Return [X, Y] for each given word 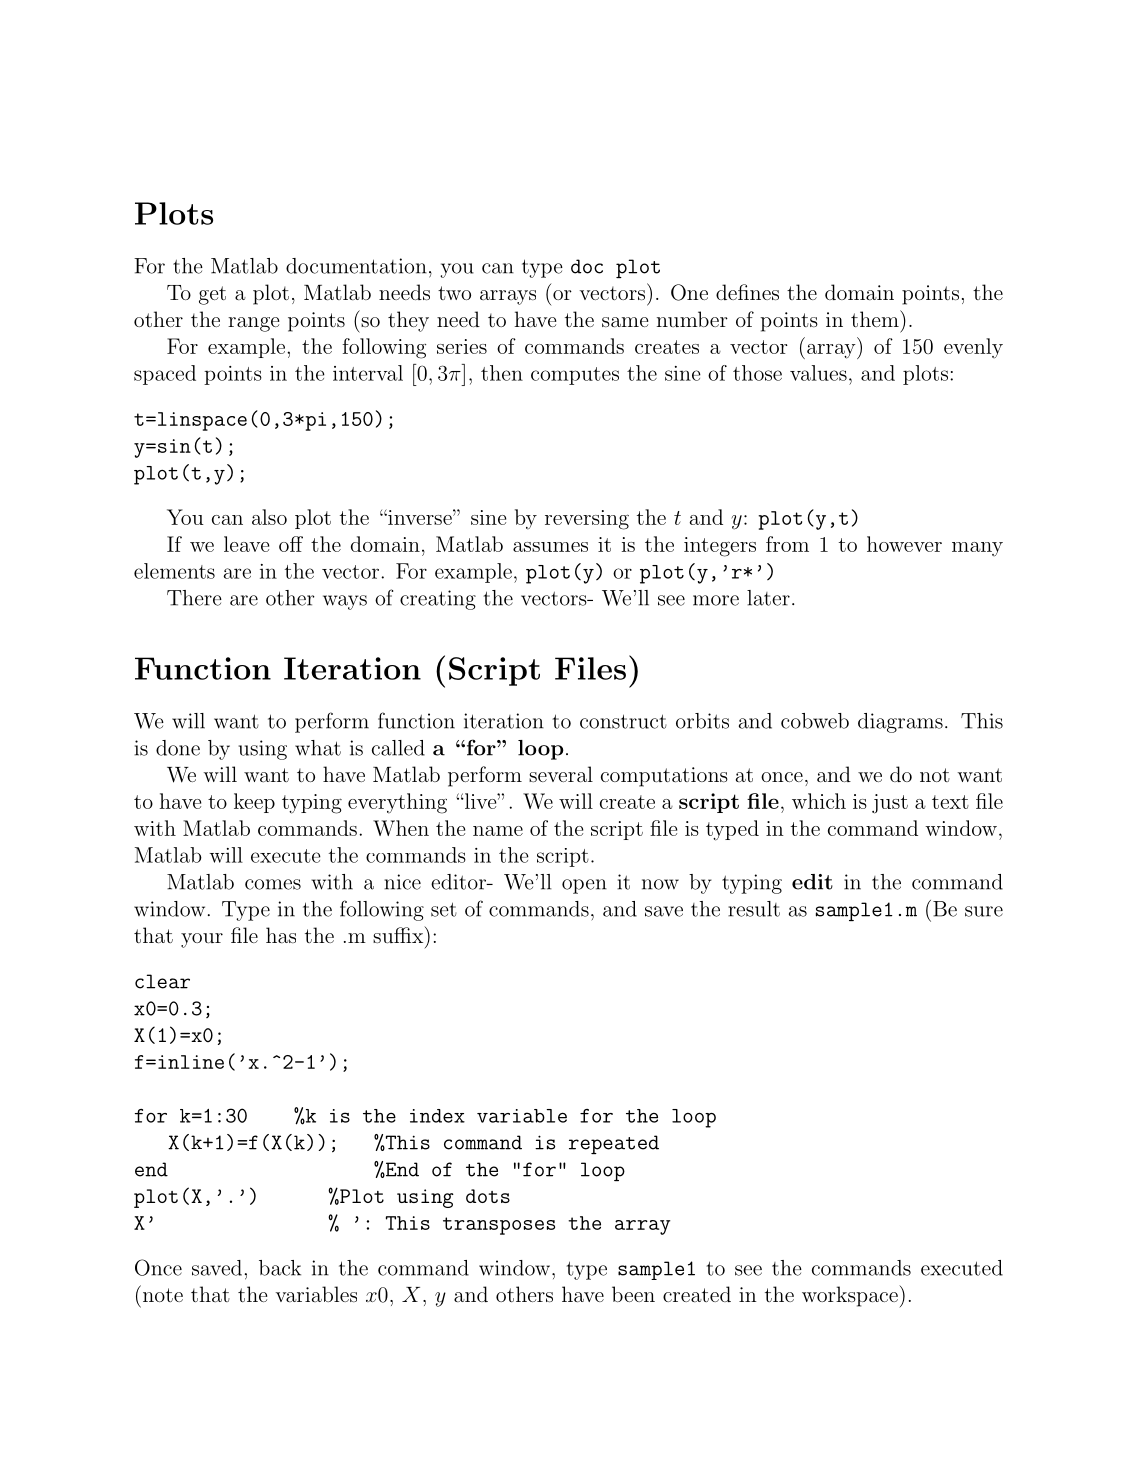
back [280, 1268]
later [768, 598]
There [194, 598]
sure [984, 911]
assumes [550, 547]
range [254, 324]
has [281, 935]
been [633, 1294]
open [584, 886]
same [625, 322]
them [876, 318]
